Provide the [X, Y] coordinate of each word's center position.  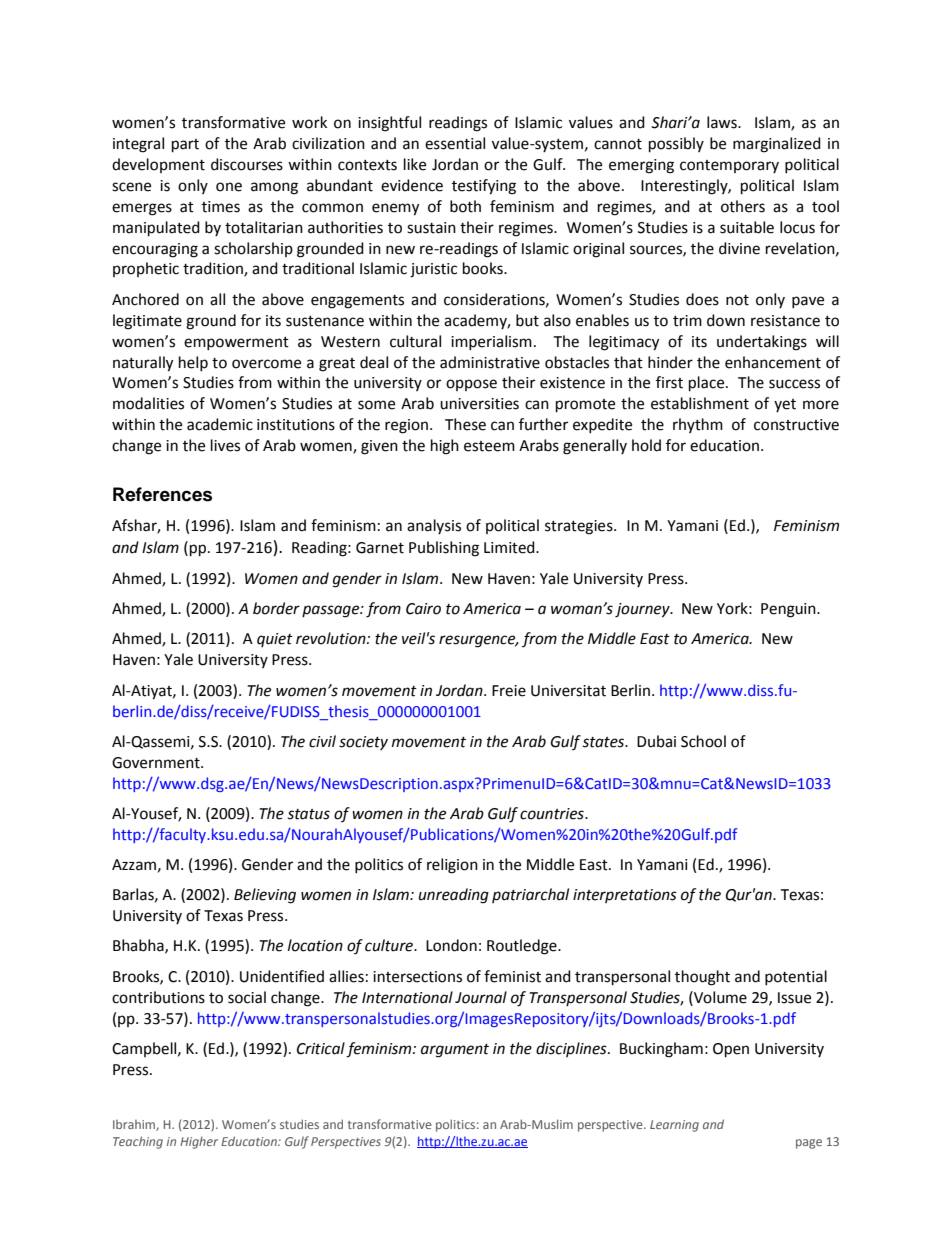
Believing [265, 896]
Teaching [138, 1142]
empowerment [236, 343]
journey [643, 610]
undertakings [762, 343]
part [185, 146]
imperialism [491, 342]
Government [157, 763]
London [451, 945]
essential [455, 143]
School [703, 741]
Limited [510, 547]
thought [702, 978]
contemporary [729, 166]
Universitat [568, 691]
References [162, 494]
